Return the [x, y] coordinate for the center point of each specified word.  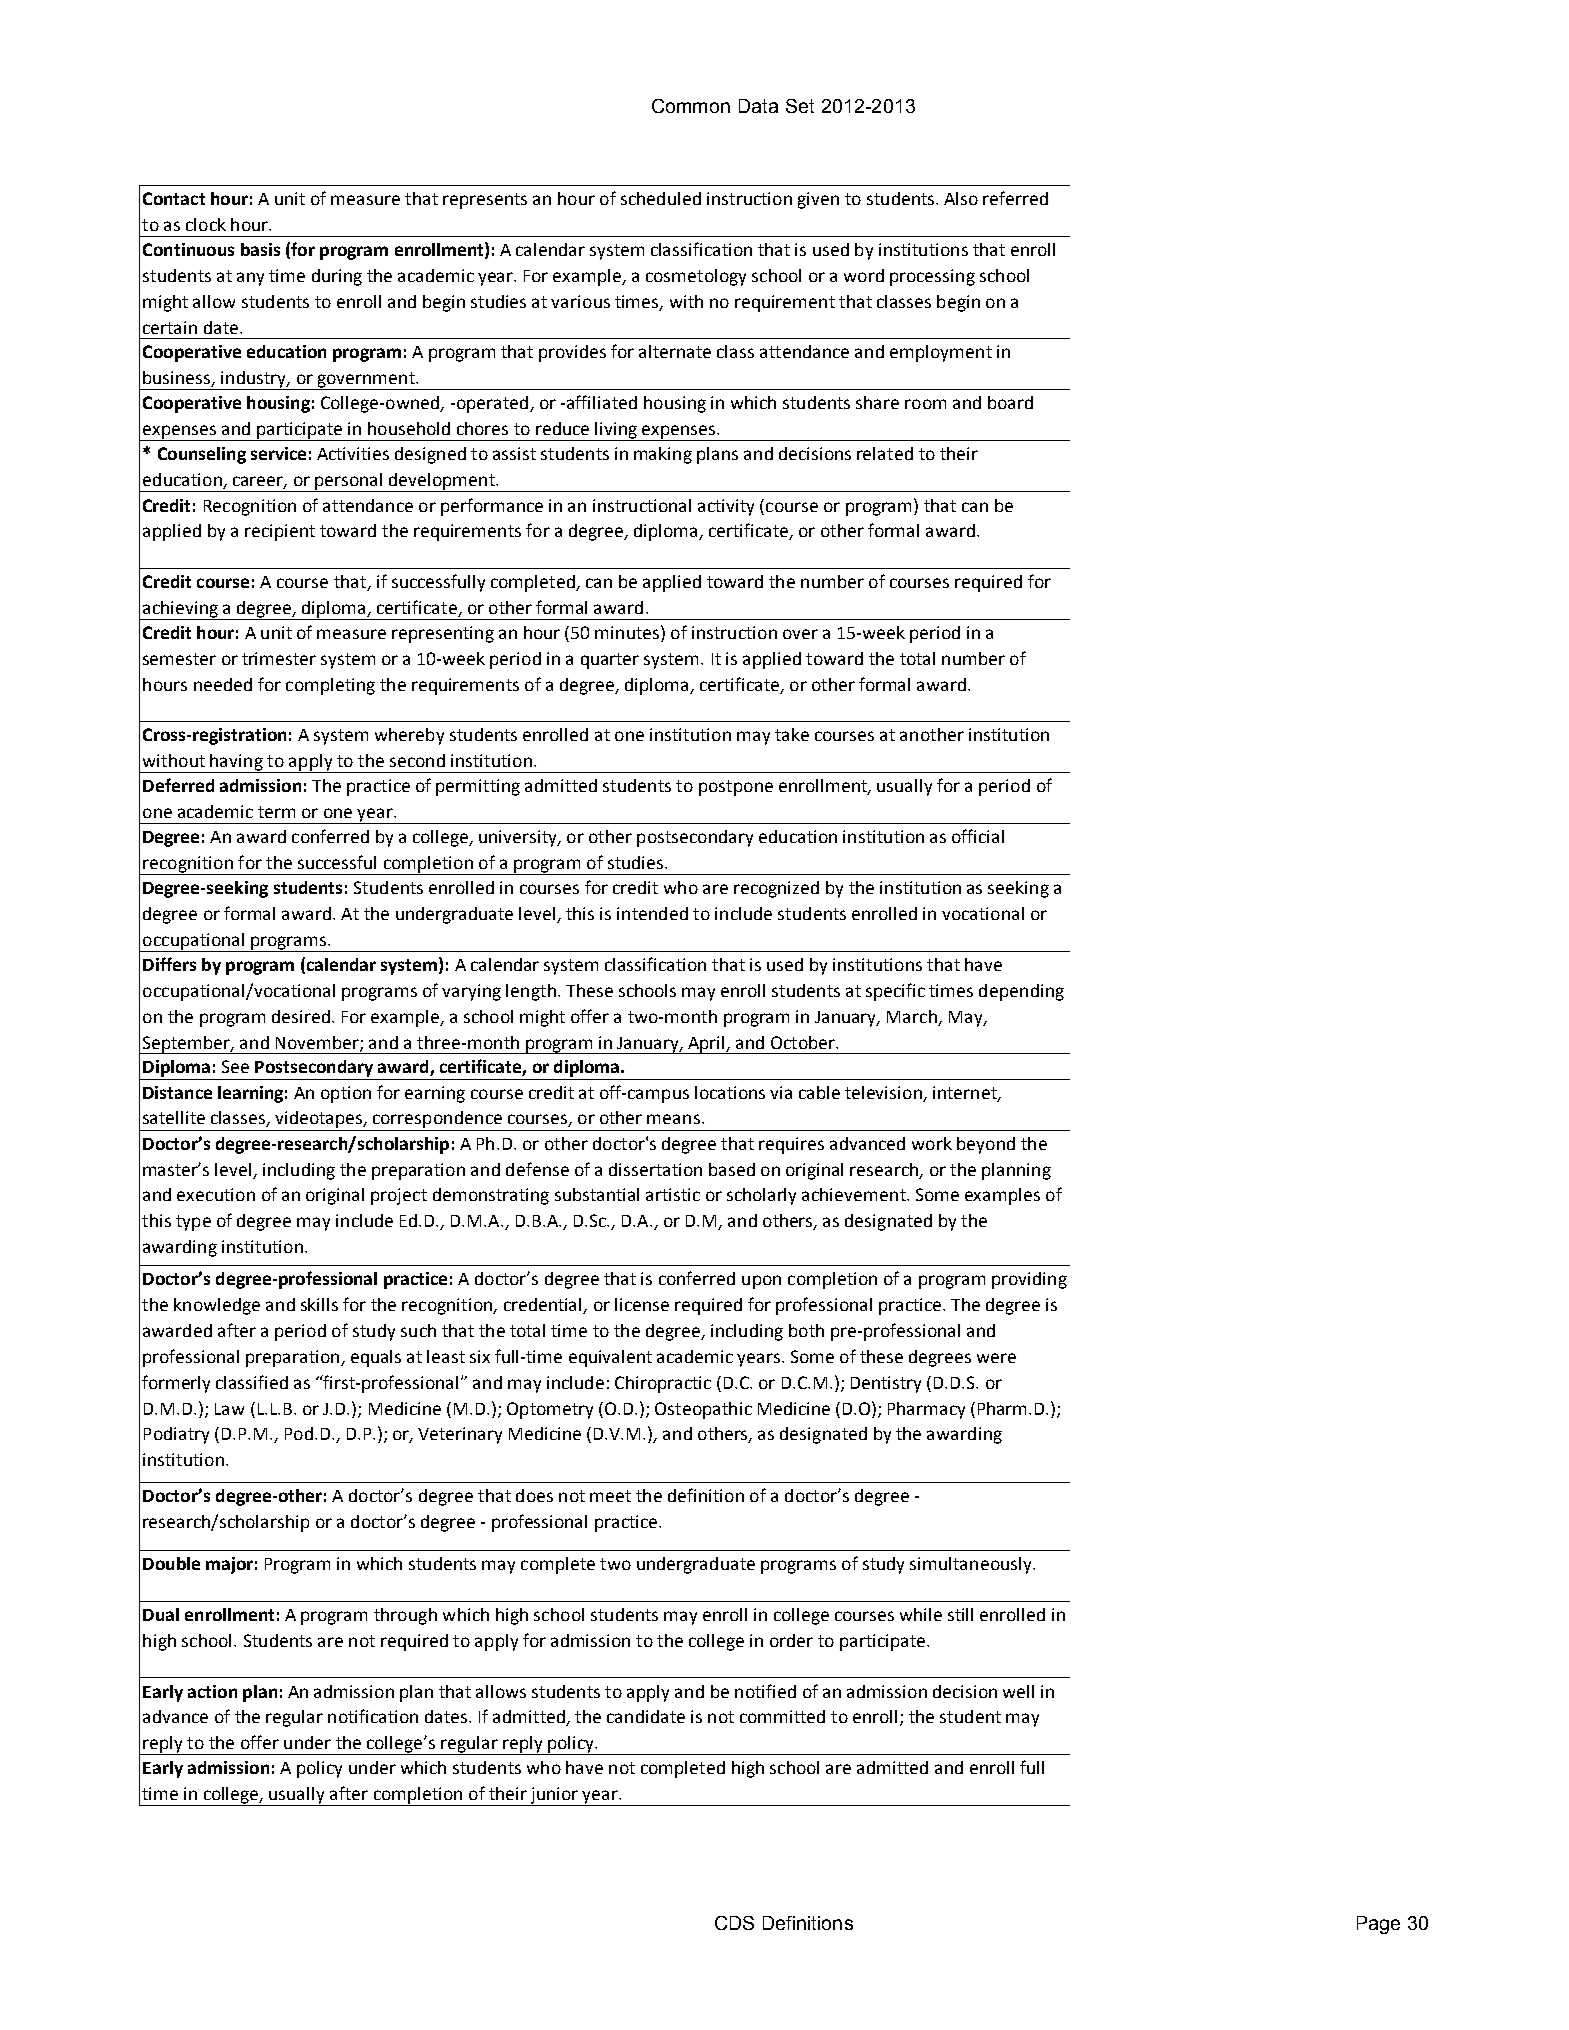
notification [373, 1716]
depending [1021, 992]
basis [260, 249]
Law [229, 1409]
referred [1015, 198]
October [804, 1042]
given [818, 200]
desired [302, 1016]
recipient [280, 532]
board [1010, 402]
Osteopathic [703, 1410]
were [996, 1358]
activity [726, 507]
